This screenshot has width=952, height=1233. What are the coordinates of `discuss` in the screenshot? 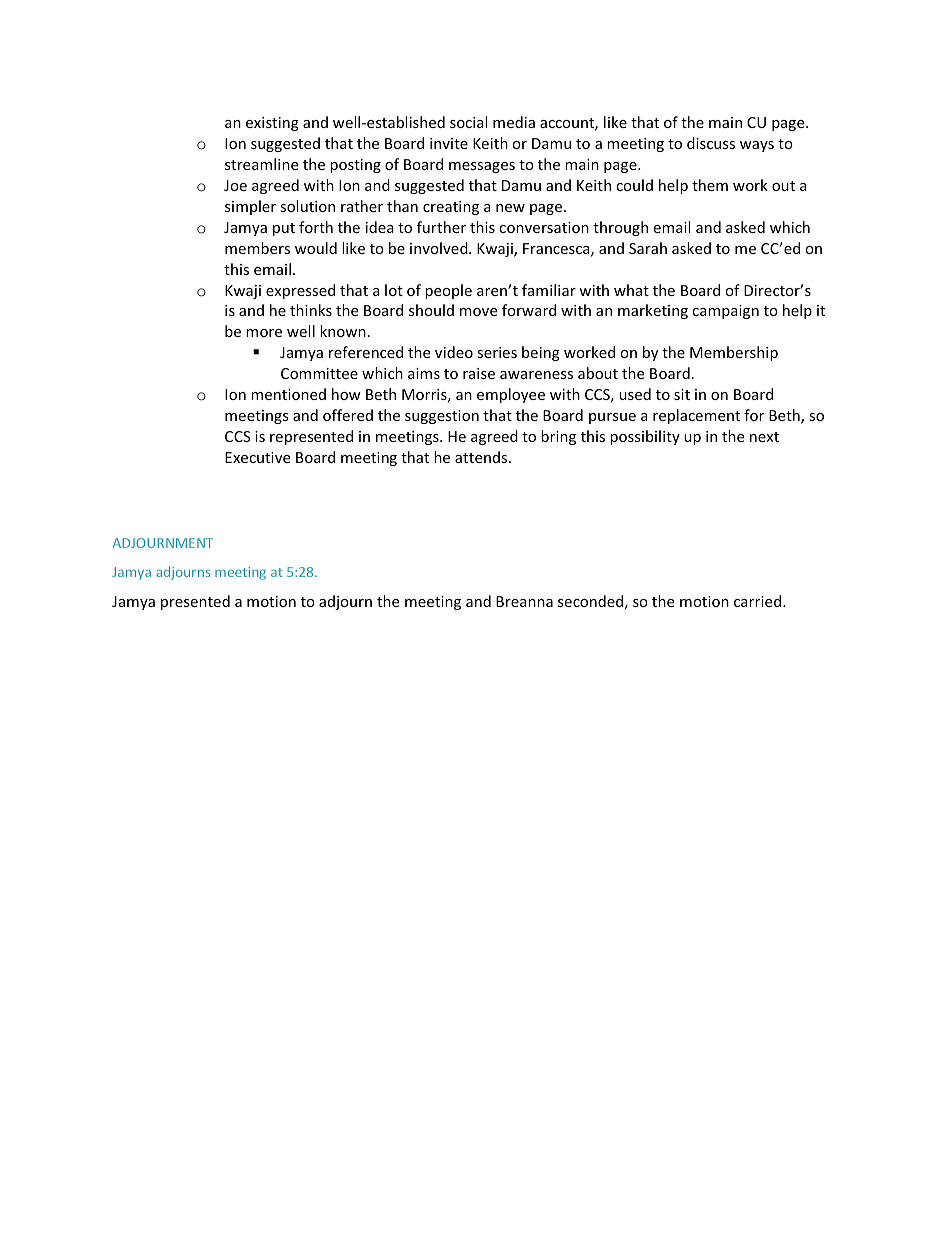 It's located at (711, 143).
